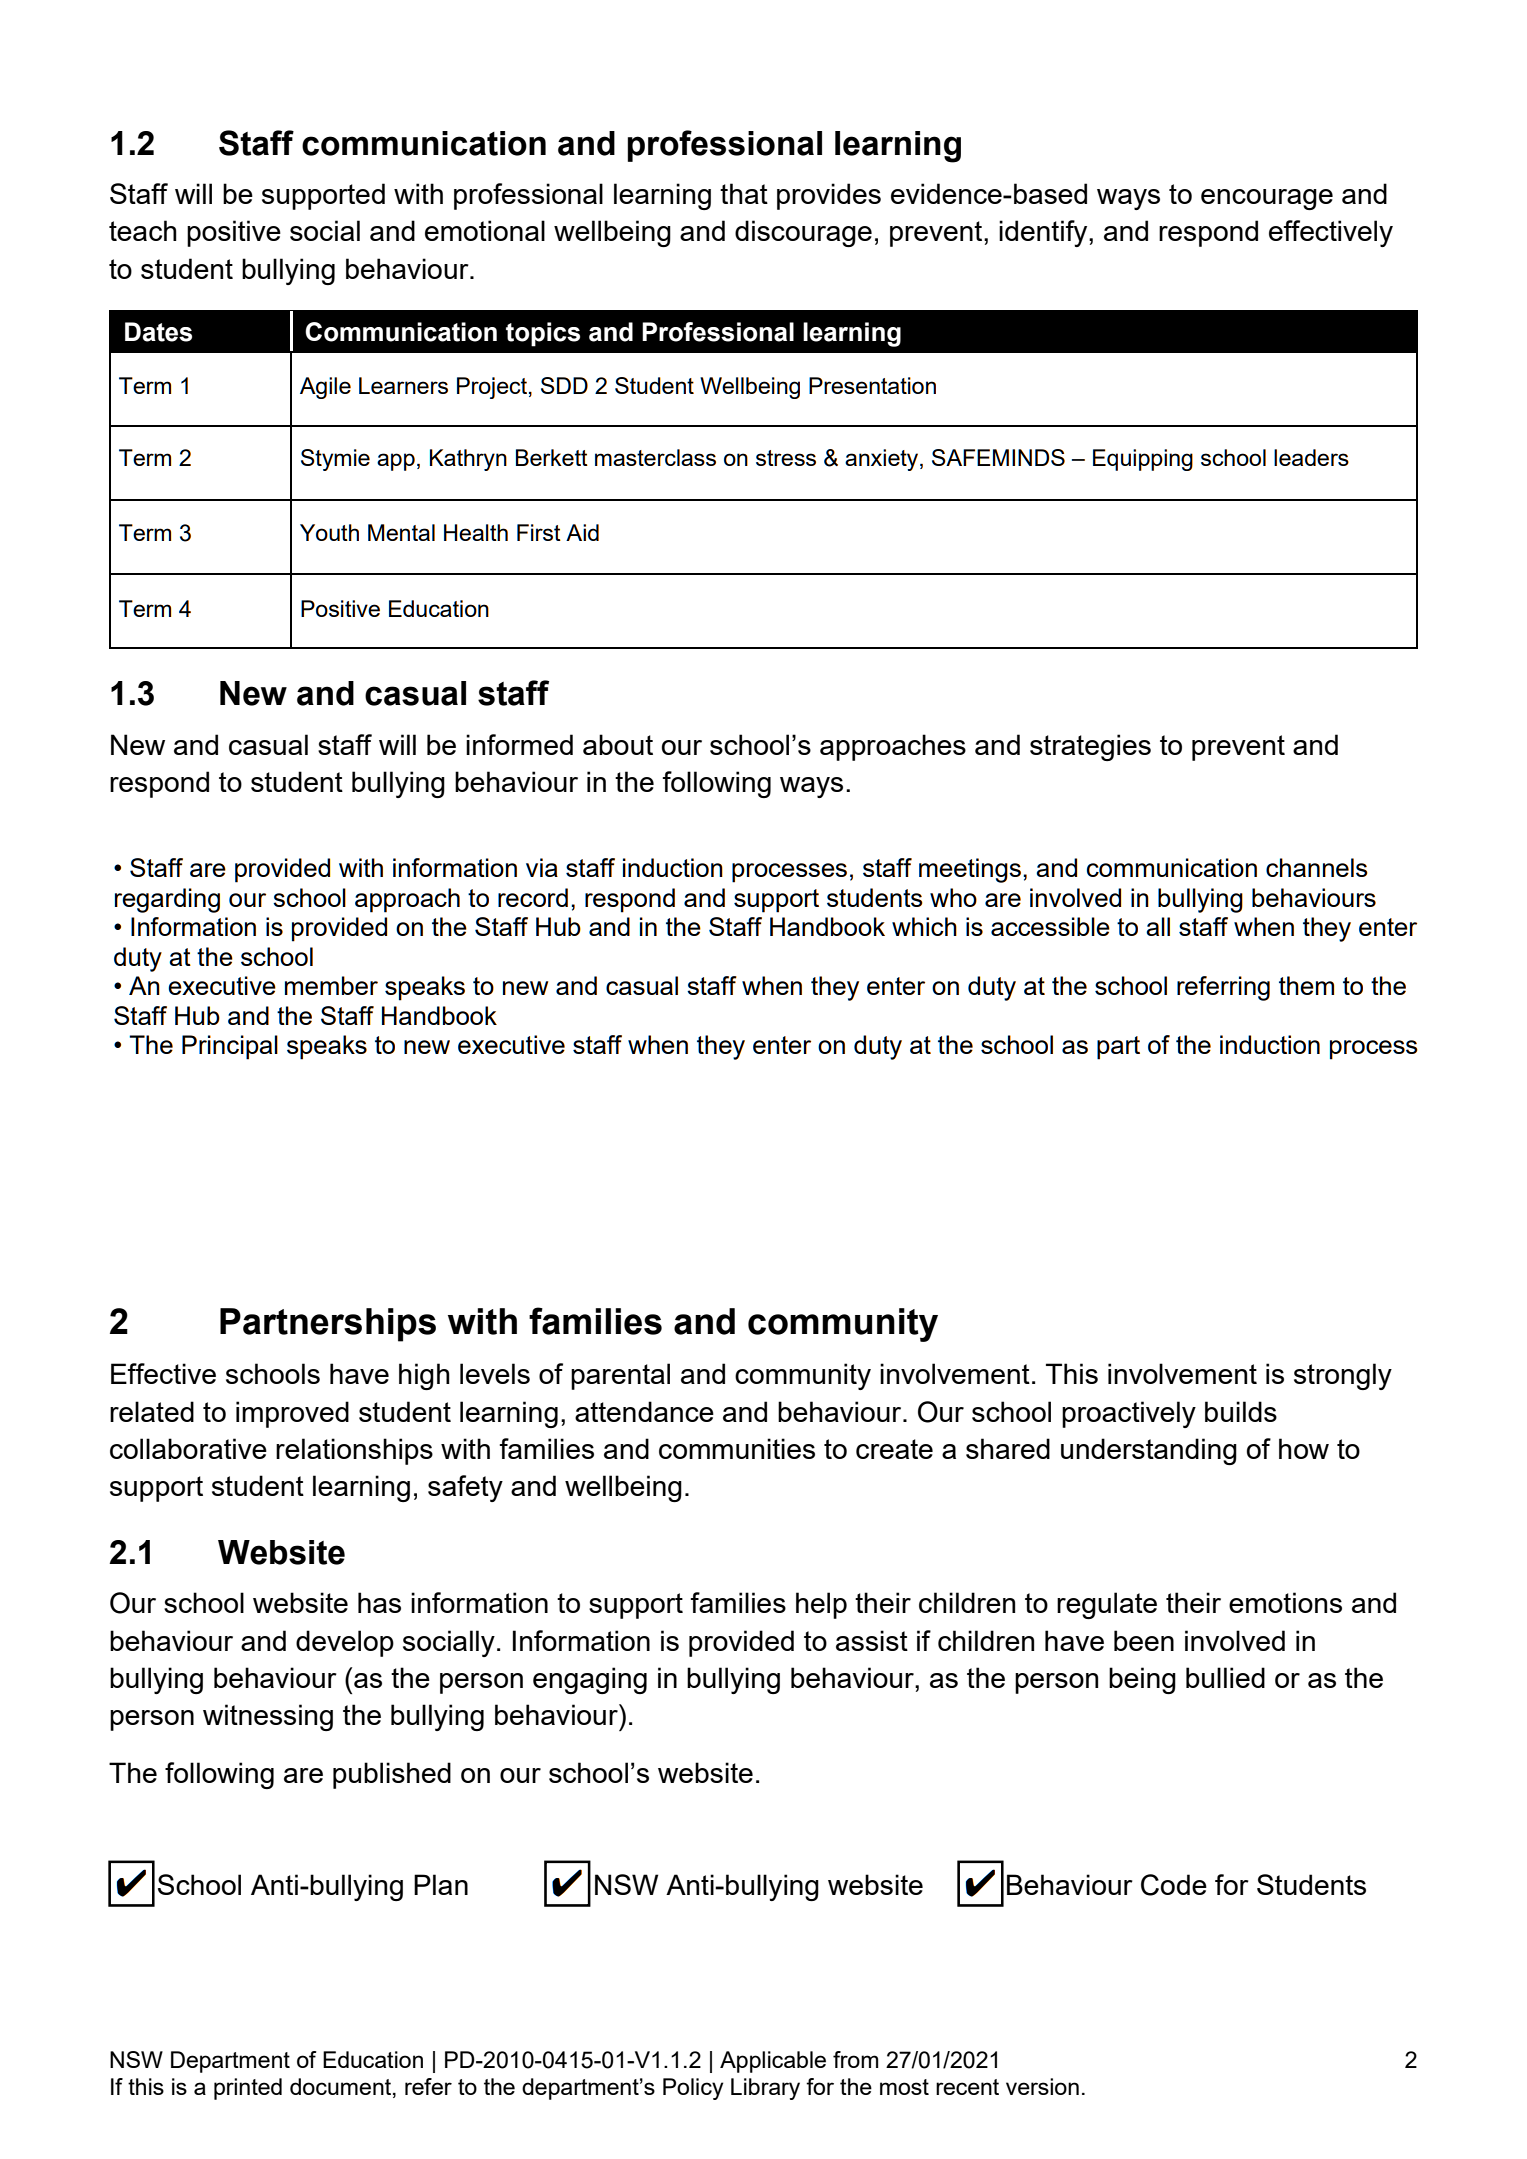 The image size is (1527, 2159). What do you see at coordinates (143, 230) in the screenshot?
I see `teach` at bounding box center [143, 230].
